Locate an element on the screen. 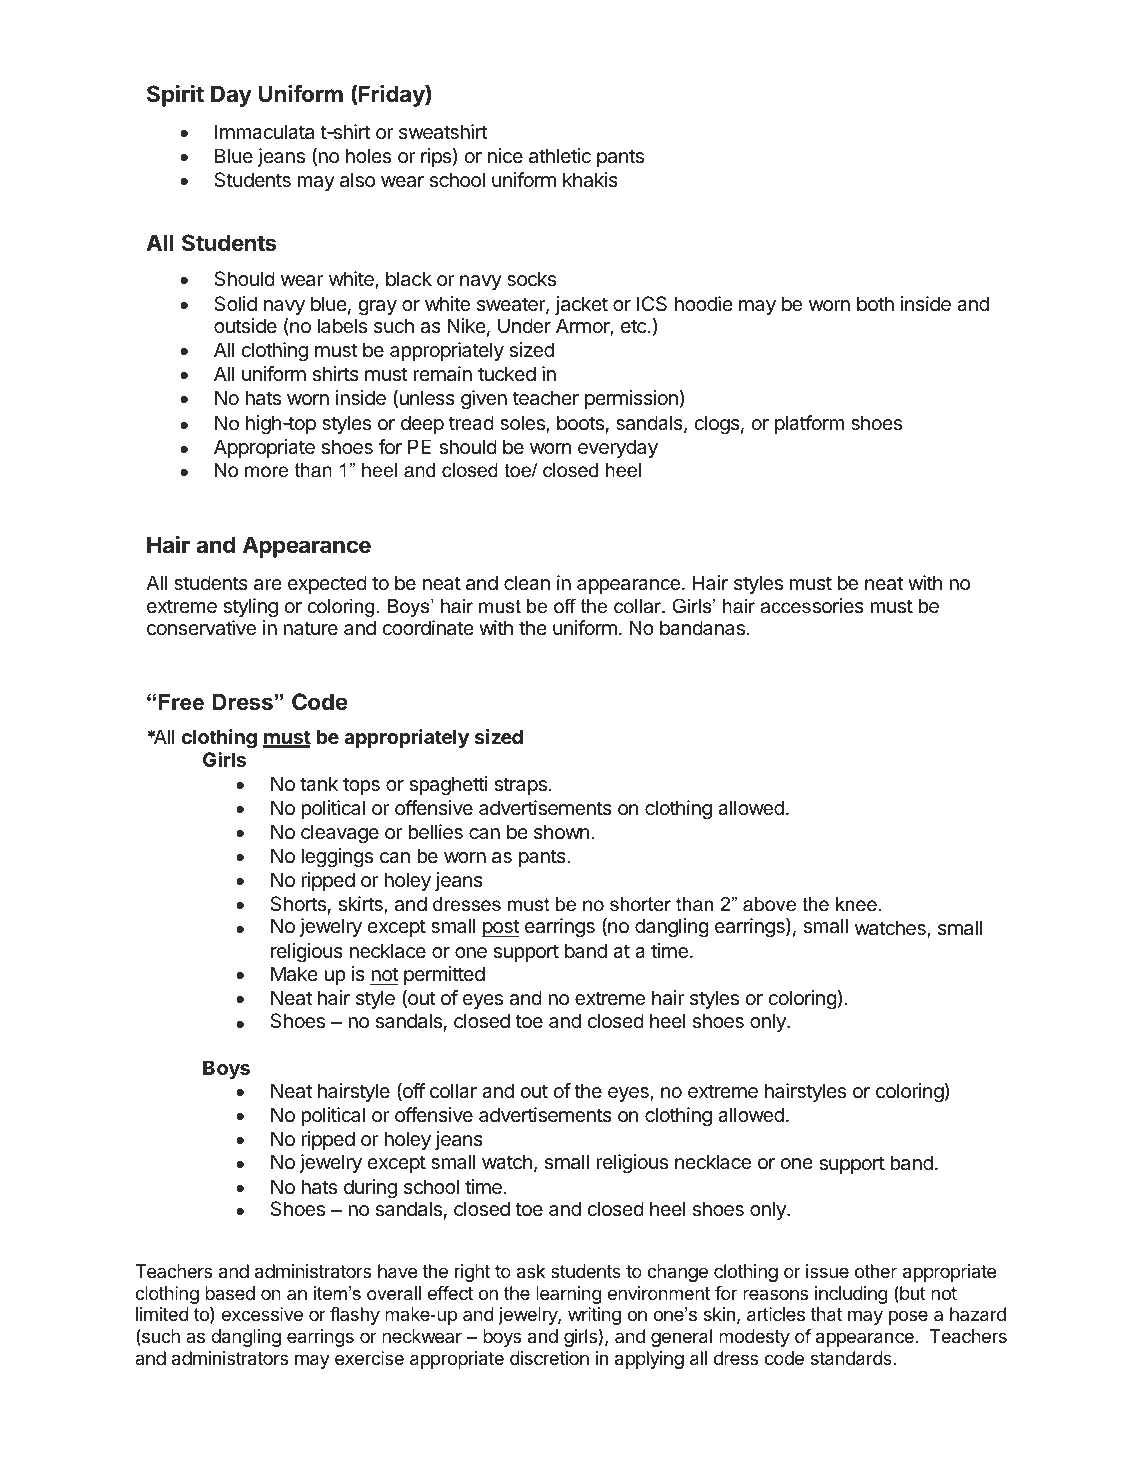 The width and height of the screenshot is (1146, 1483). Immaculata is located at coordinates (264, 132).
